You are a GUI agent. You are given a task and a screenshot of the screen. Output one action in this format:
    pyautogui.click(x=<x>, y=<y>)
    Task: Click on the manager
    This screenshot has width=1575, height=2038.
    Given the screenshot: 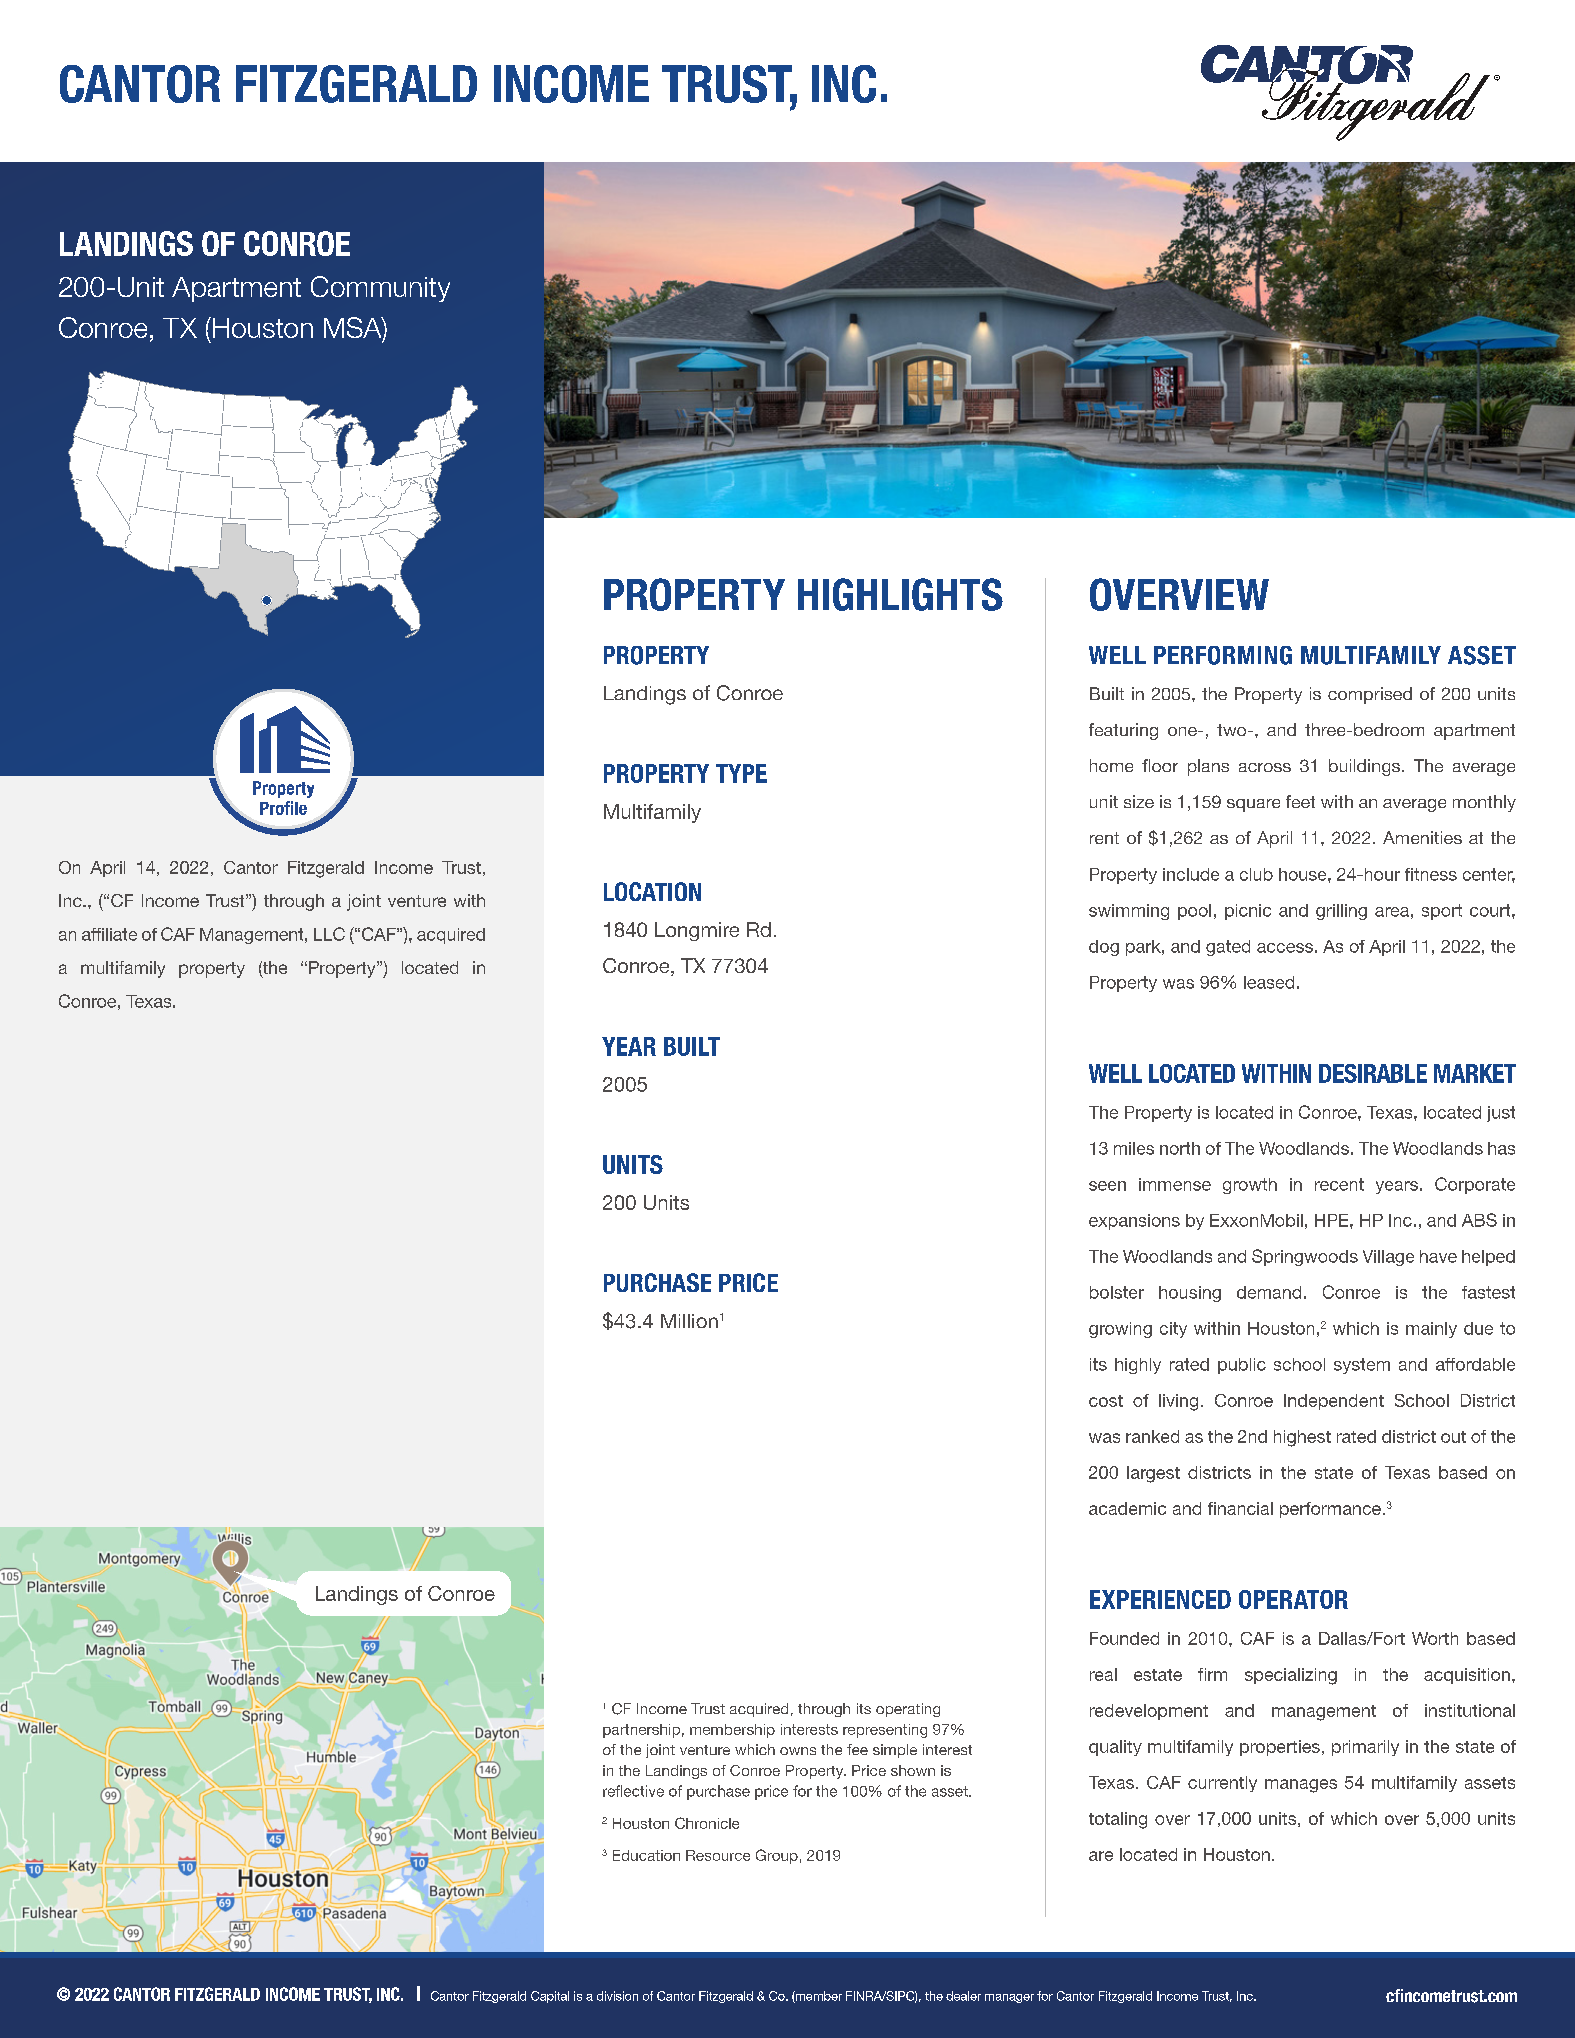 What is the action you would take?
    pyautogui.click(x=1009, y=1998)
